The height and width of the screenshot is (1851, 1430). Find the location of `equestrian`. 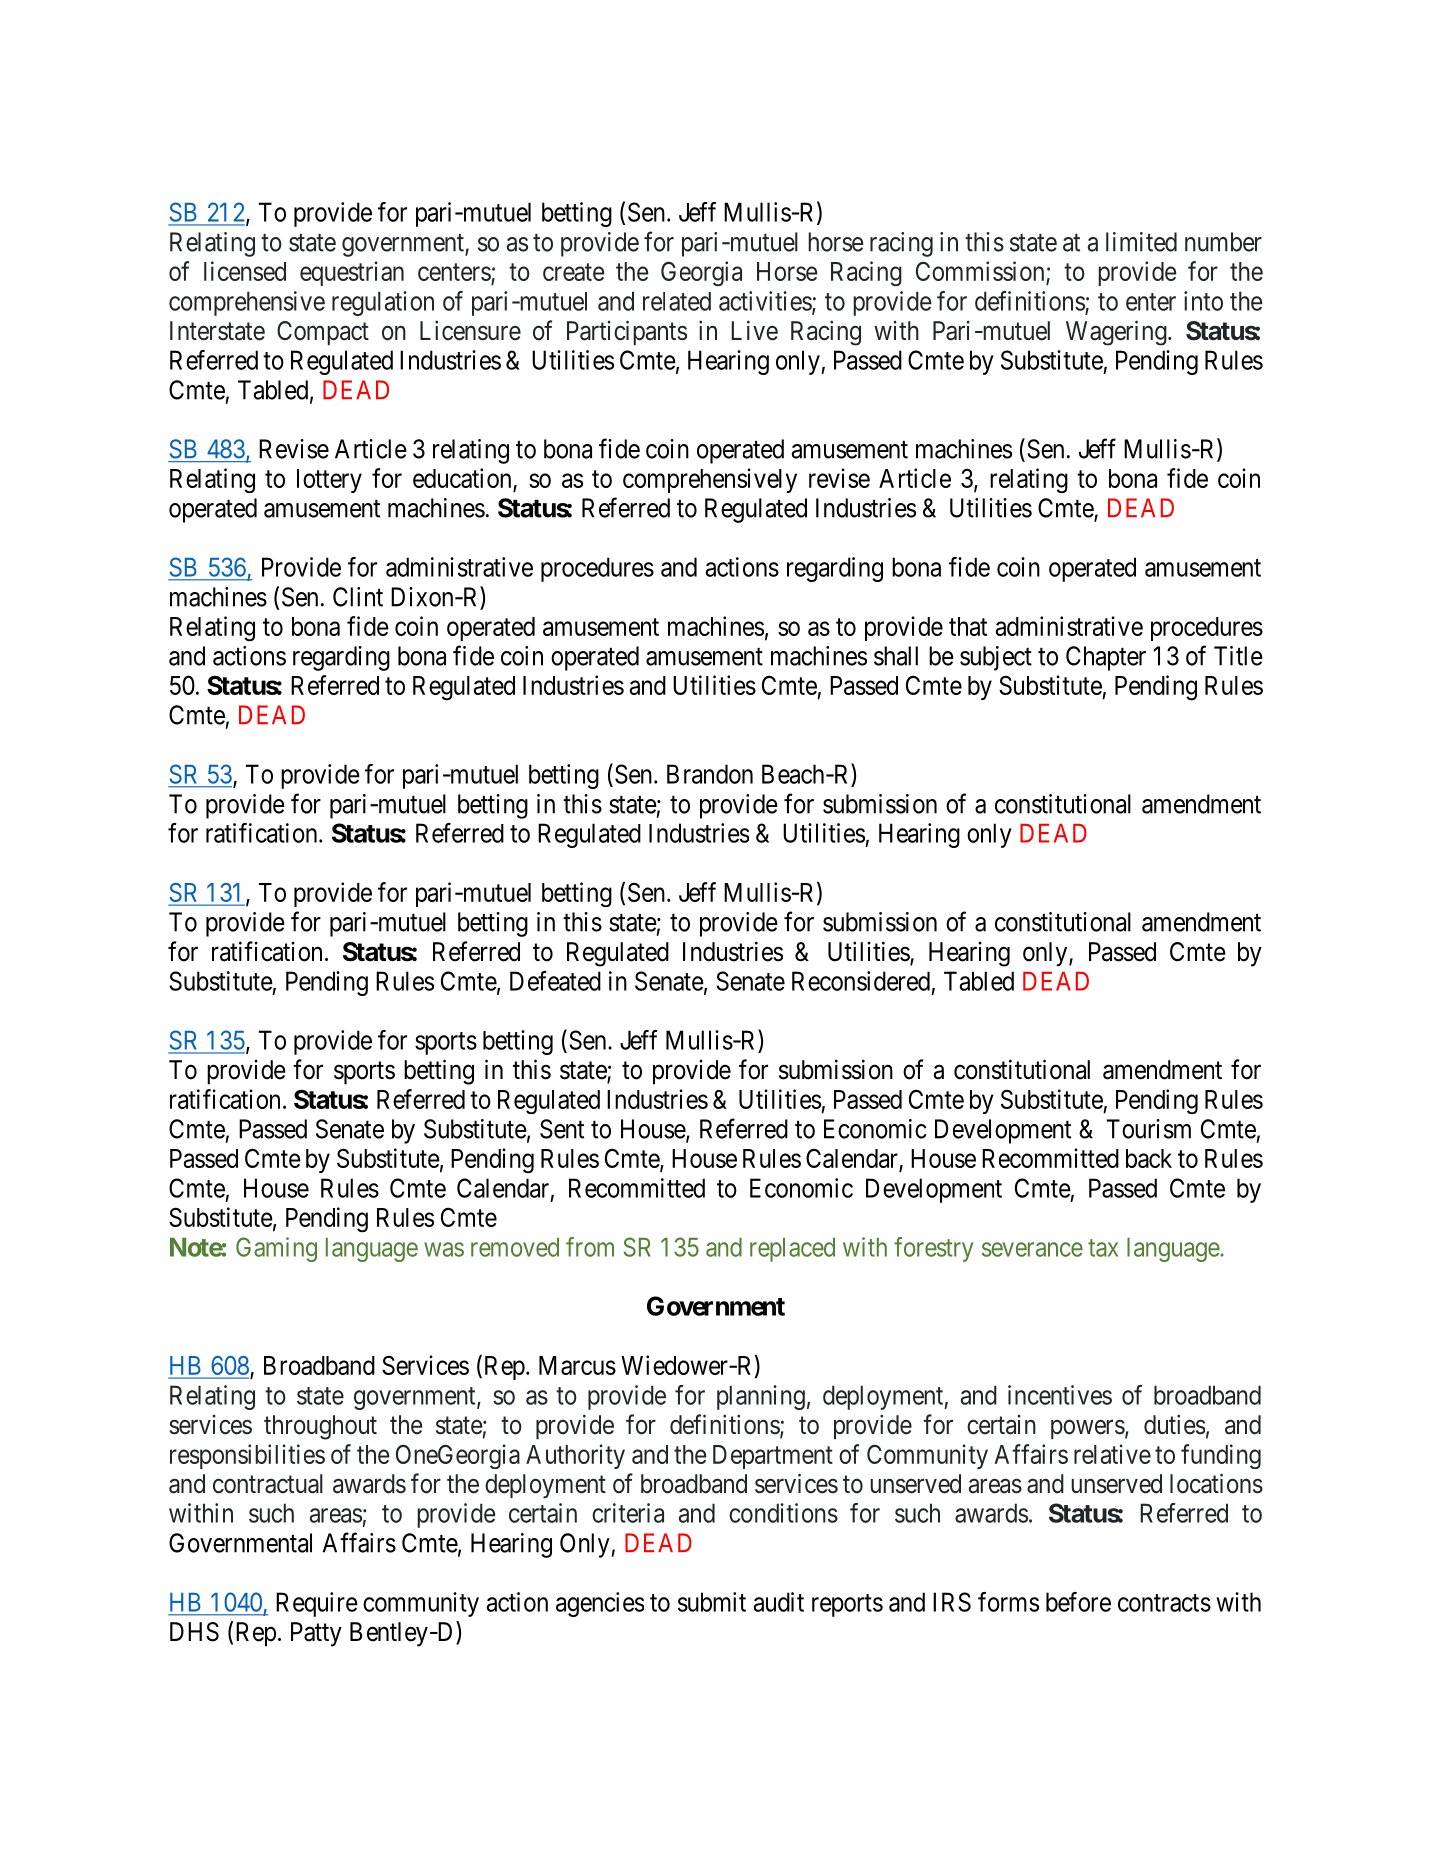

equestrian is located at coordinates (352, 273).
